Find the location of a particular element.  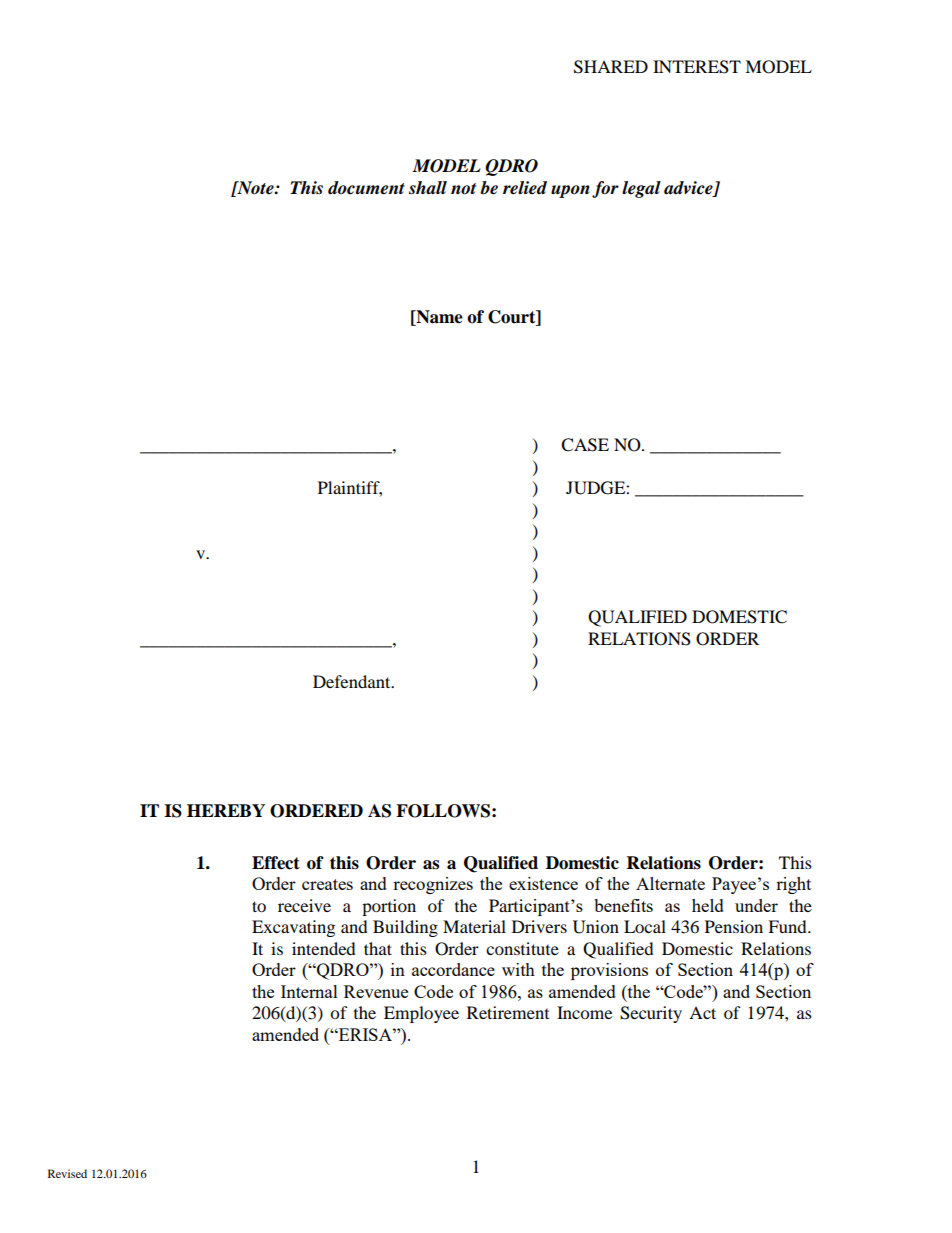

Defendant is located at coordinates (353, 681).
